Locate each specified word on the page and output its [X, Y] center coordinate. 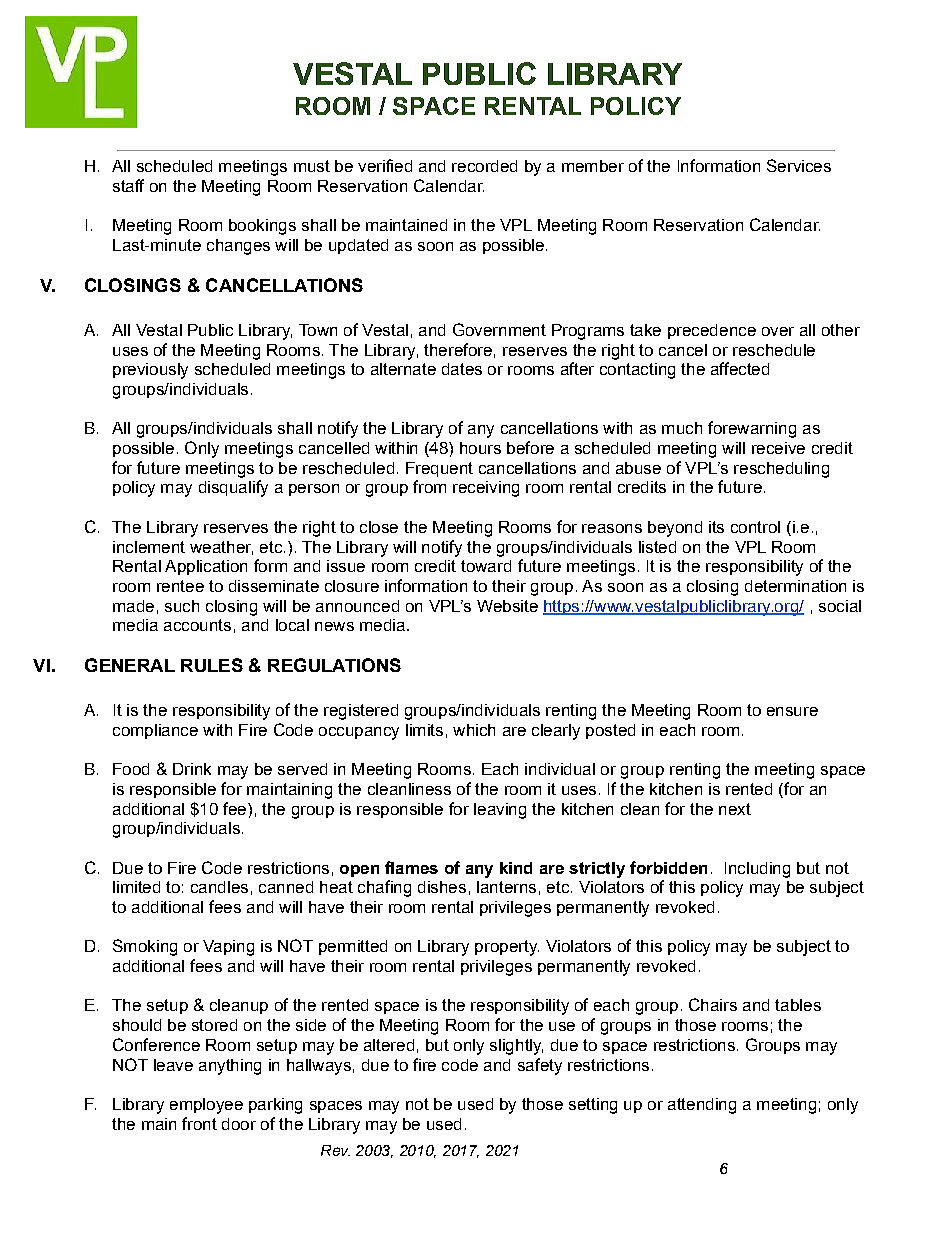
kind [516, 868]
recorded [484, 166]
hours [480, 448]
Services [799, 165]
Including [757, 870]
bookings [262, 227]
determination [795, 586]
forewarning [752, 429]
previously [150, 371]
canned [286, 887]
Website [507, 606]
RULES [212, 665]
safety [540, 1066]
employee [206, 1106]
